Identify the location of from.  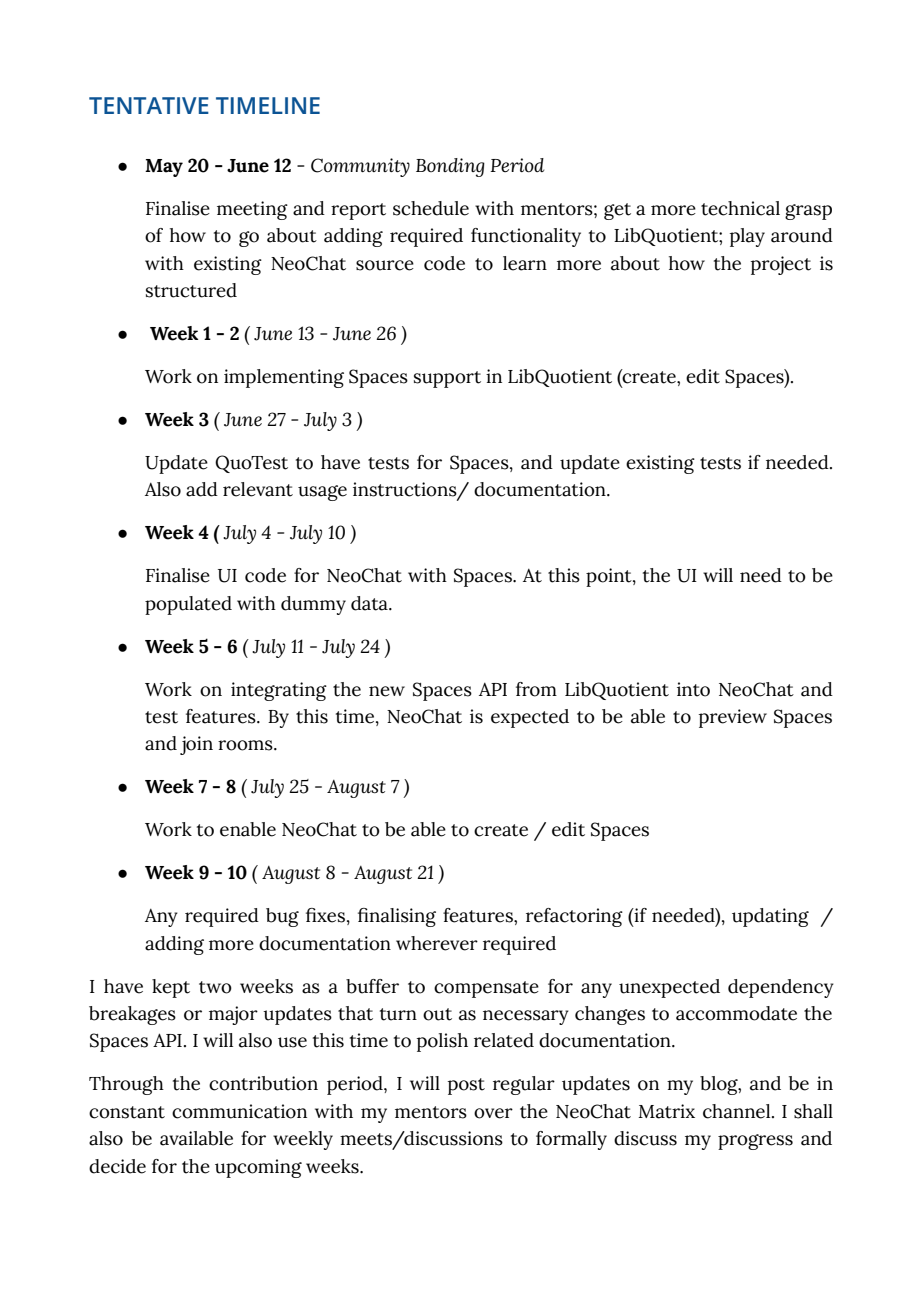
(536, 689).
